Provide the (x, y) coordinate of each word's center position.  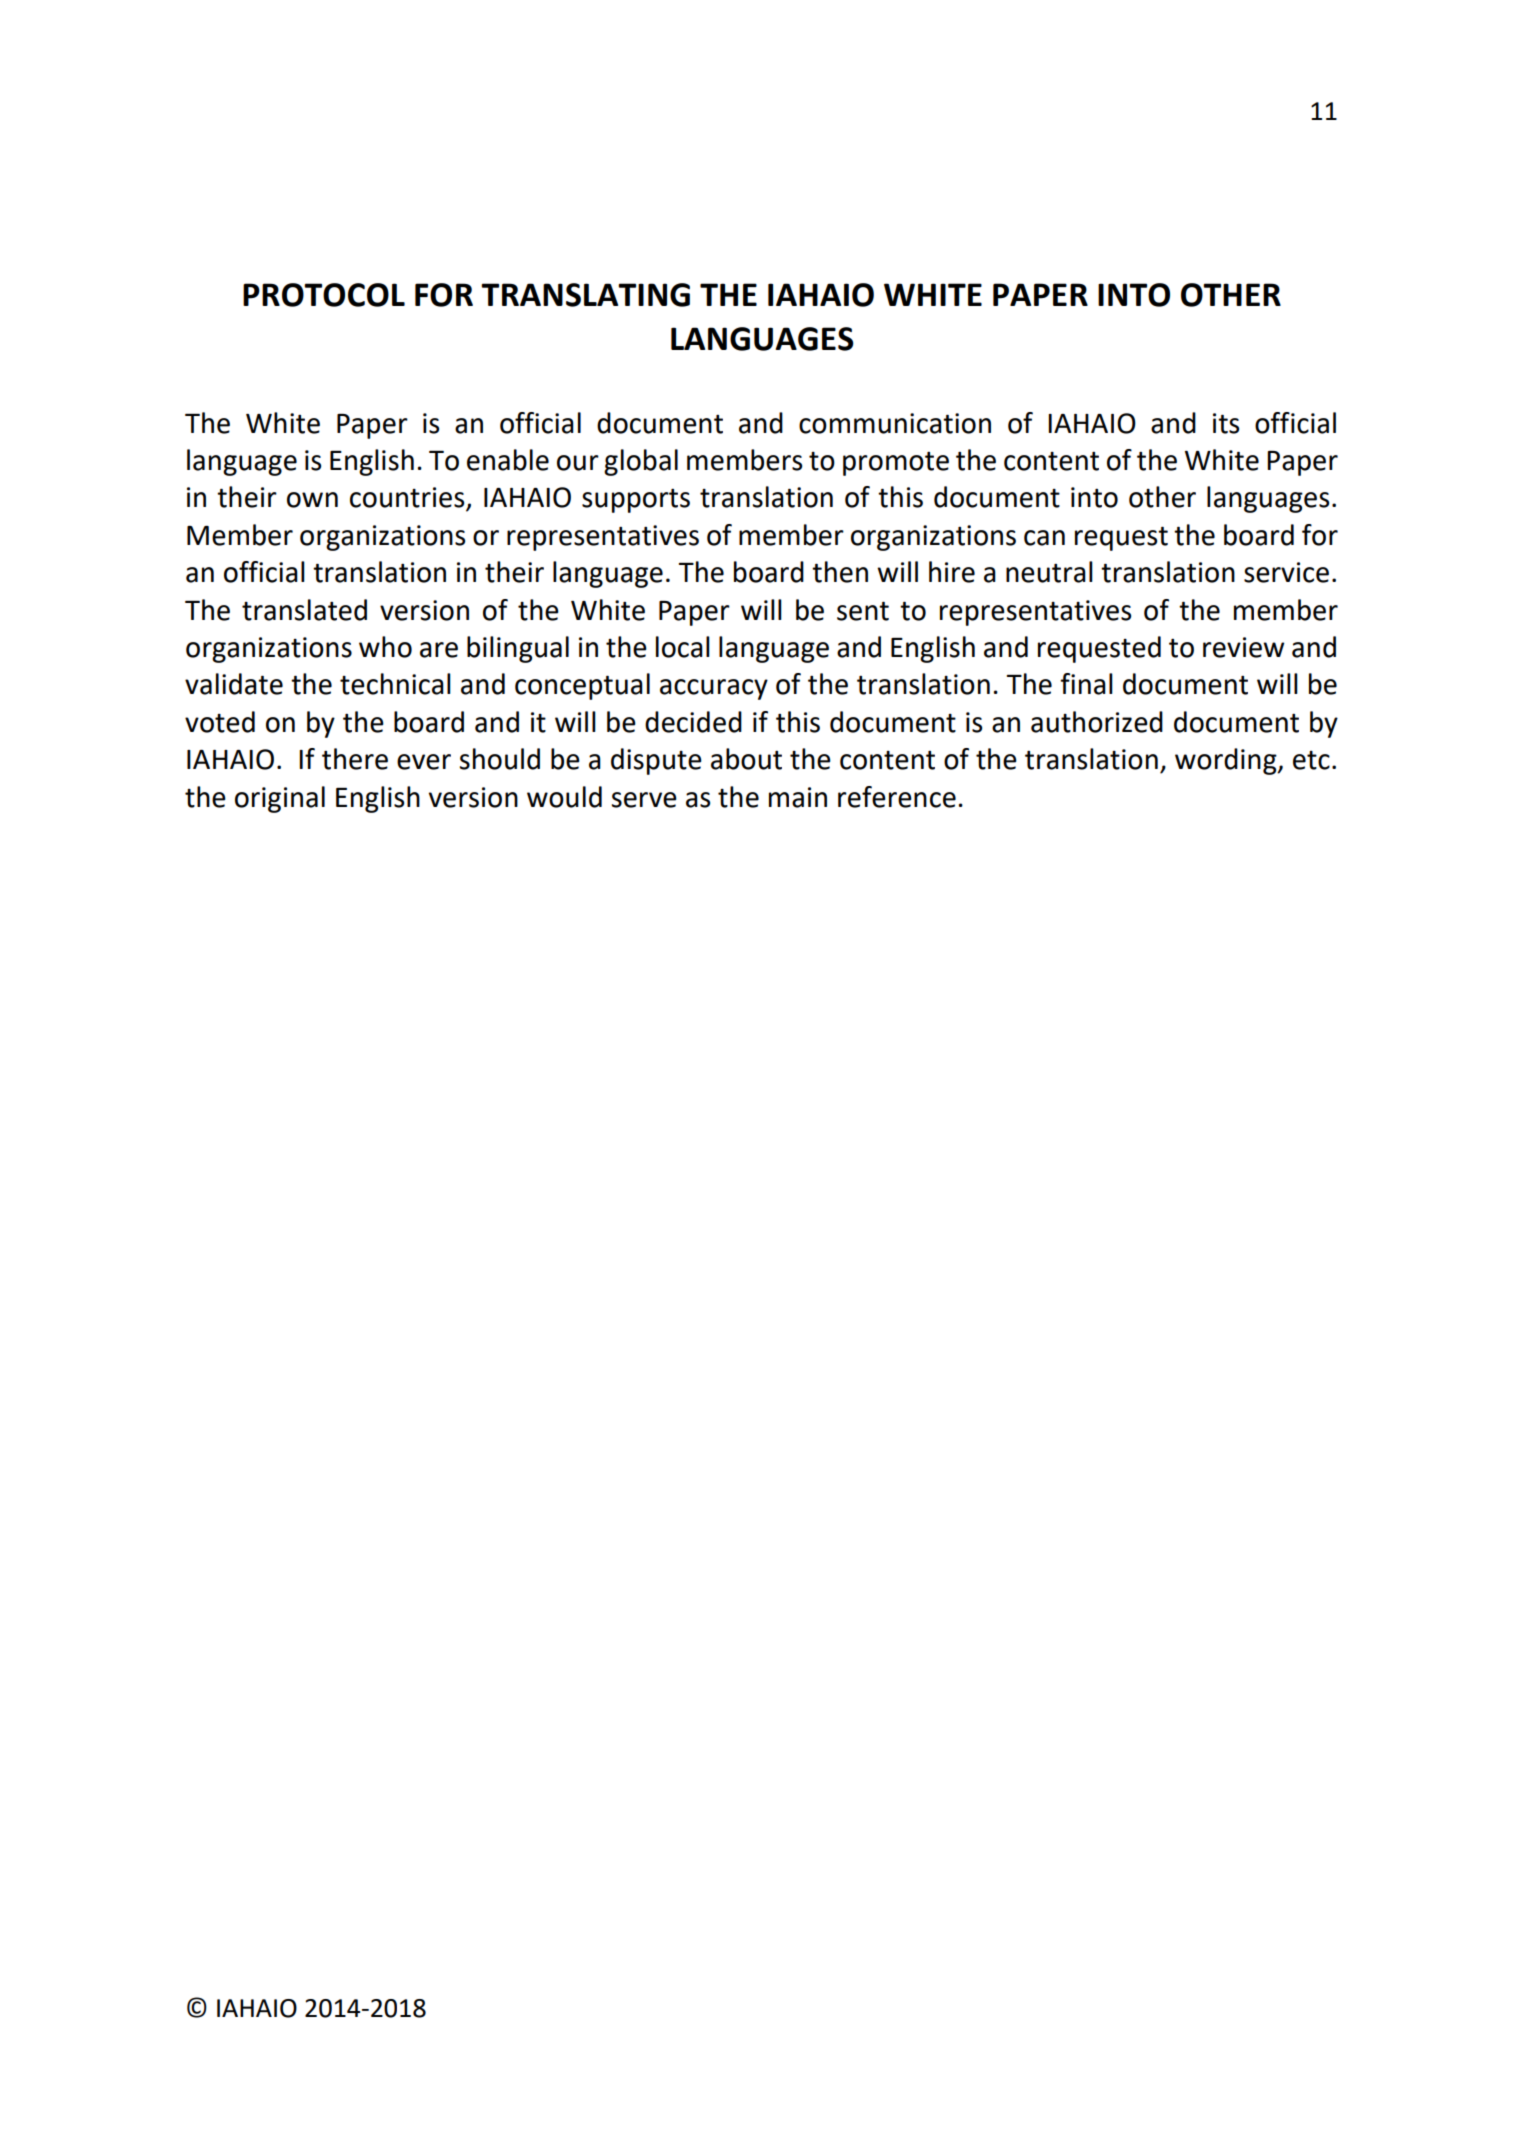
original (280, 799)
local (683, 647)
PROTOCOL (324, 295)
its (1226, 423)
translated (304, 610)
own (312, 500)
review (1243, 647)
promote (896, 464)
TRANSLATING (585, 295)
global (641, 462)
